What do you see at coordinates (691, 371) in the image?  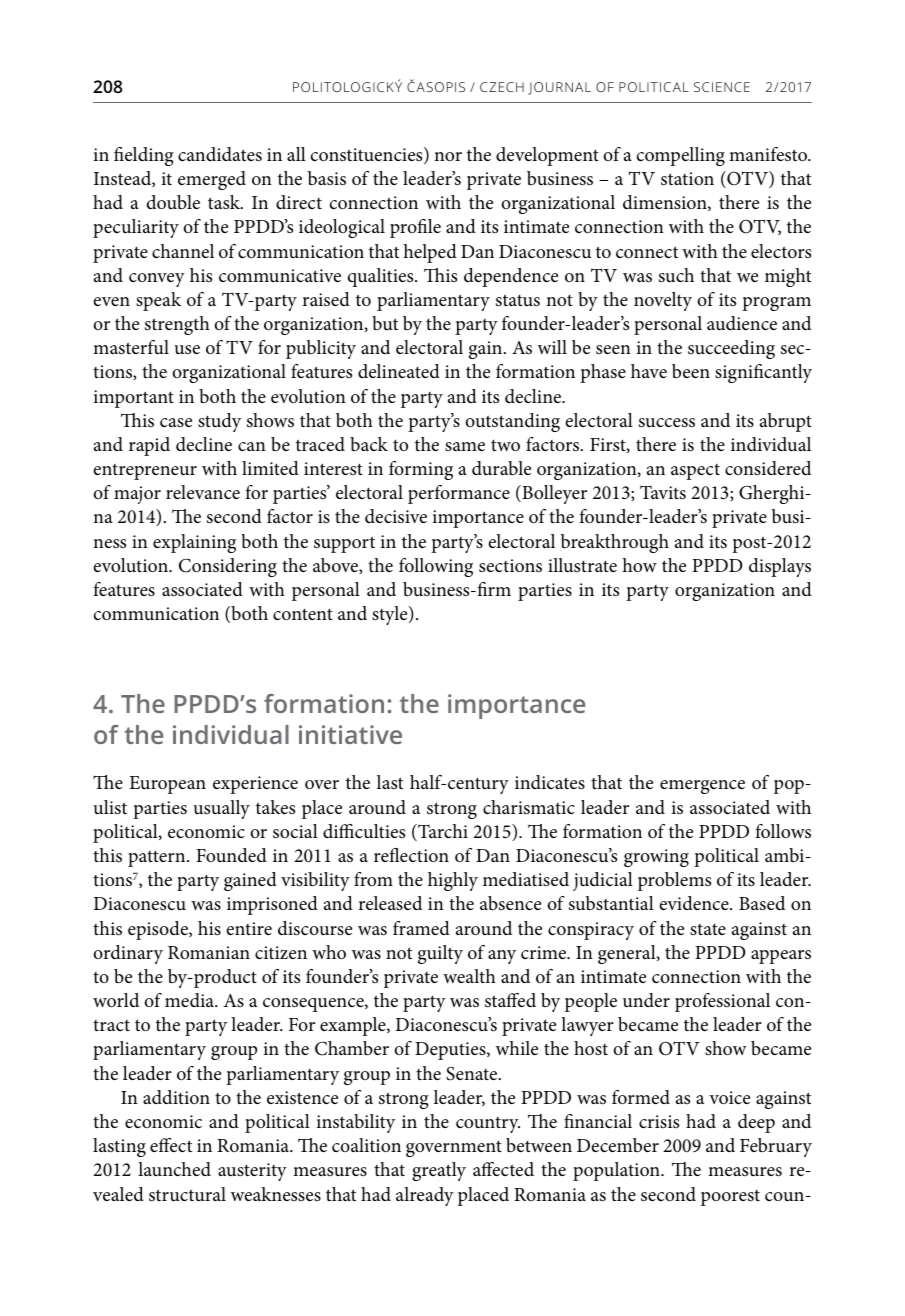 I see `been` at bounding box center [691, 371].
